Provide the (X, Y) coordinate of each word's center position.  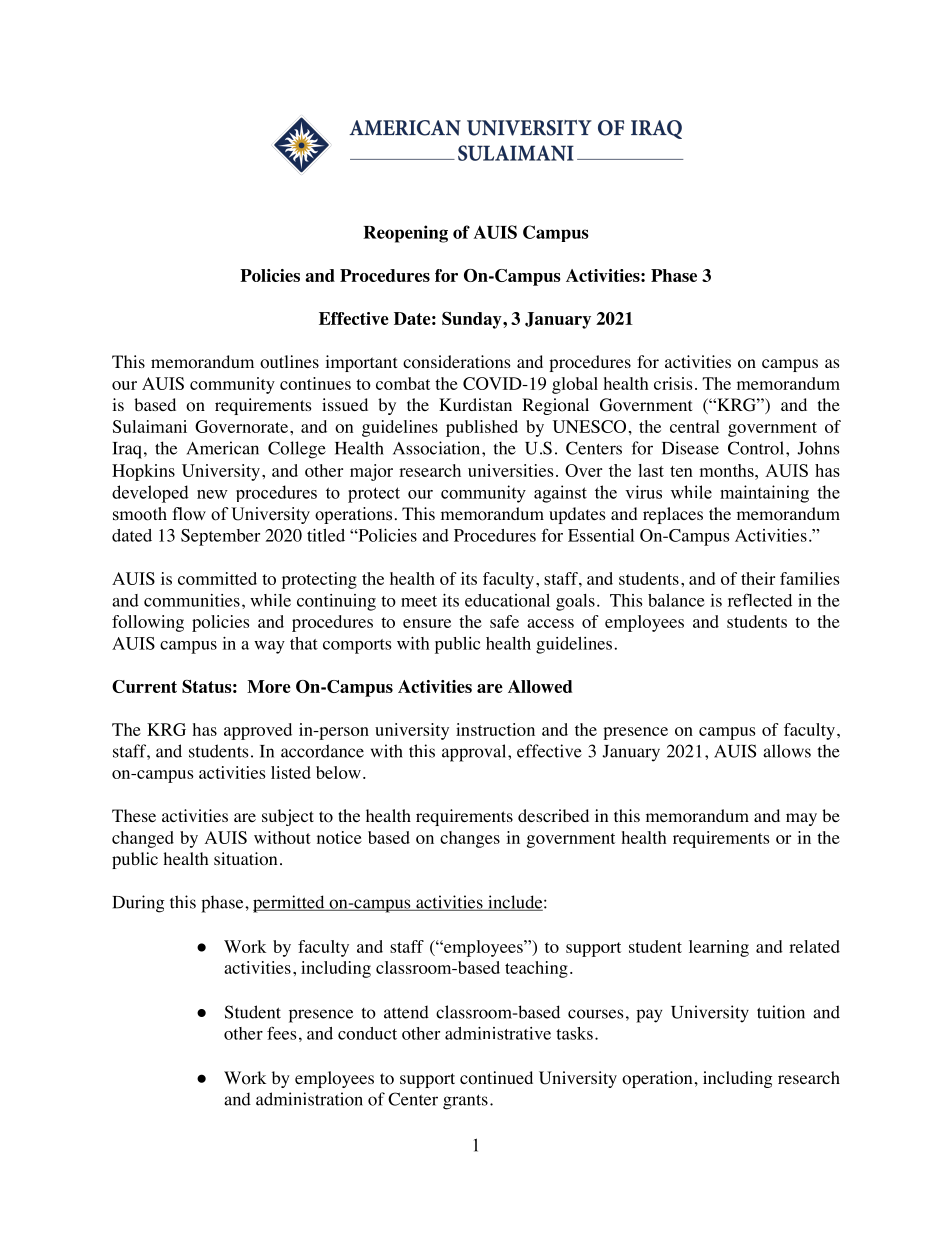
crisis (673, 383)
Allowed (540, 686)
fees (281, 1033)
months (727, 470)
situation (245, 859)
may (801, 819)
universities (511, 470)
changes (470, 839)
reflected (760, 600)
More (269, 686)
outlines (289, 362)
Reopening (405, 234)
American (223, 448)
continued (496, 1078)
